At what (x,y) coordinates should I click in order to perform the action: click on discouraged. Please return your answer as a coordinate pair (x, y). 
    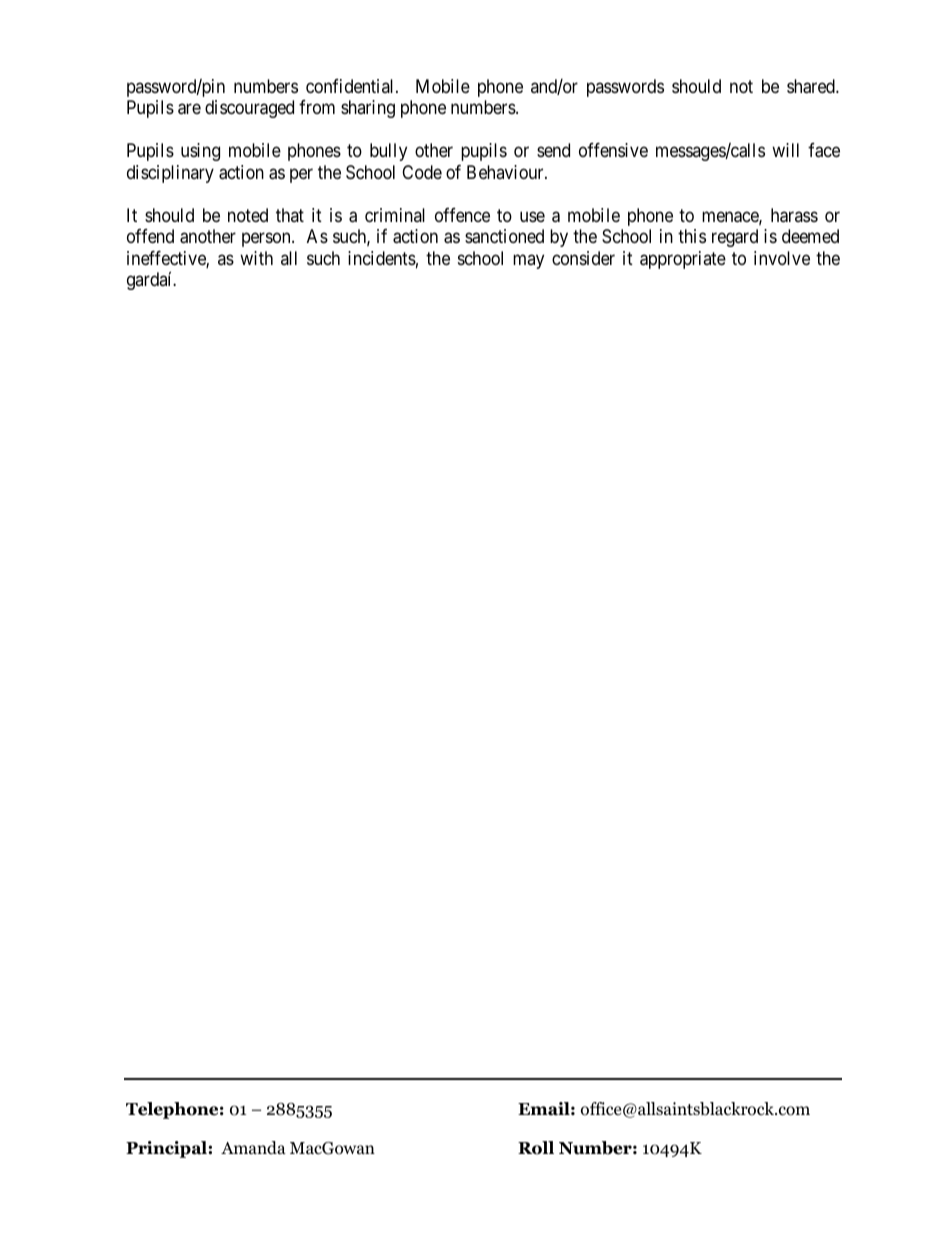
    Looking at the image, I should click on (249, 109).
